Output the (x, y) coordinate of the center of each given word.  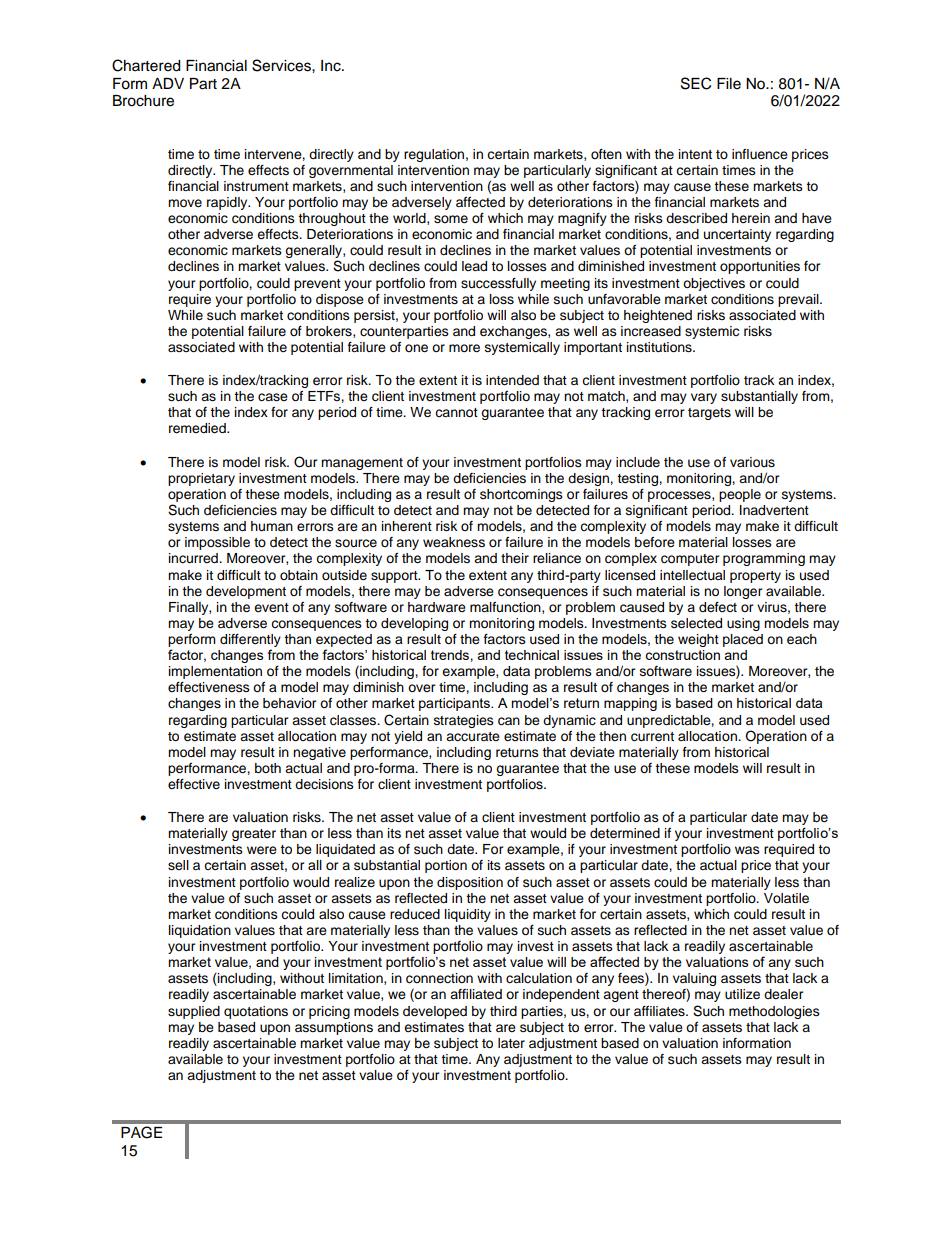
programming (764, 559)
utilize (742, 994)
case (273, 397)
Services (282, 65)
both (268, 768)
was (747, 850)
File (729, 84)
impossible (217, 543)
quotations (256, 1012)
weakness (454, 542)
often (606, 154)
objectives (714, 284)
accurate (473, 737)
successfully (498, 284)
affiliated (476, 994)
